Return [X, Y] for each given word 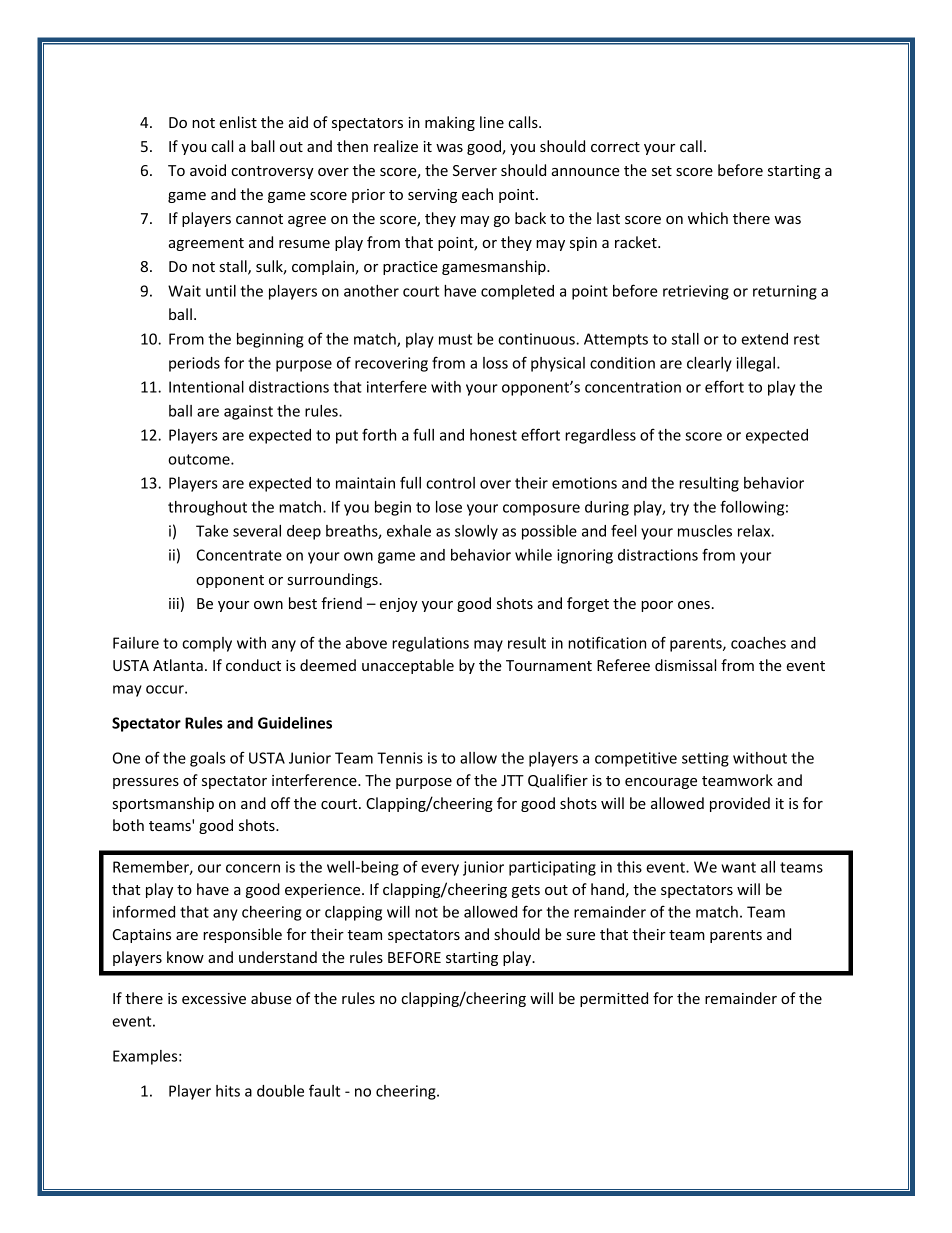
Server [475, 170]
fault [324, 1090]
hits [228, 1091]
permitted [614, 999]
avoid [208, 170]
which [708, 218]
